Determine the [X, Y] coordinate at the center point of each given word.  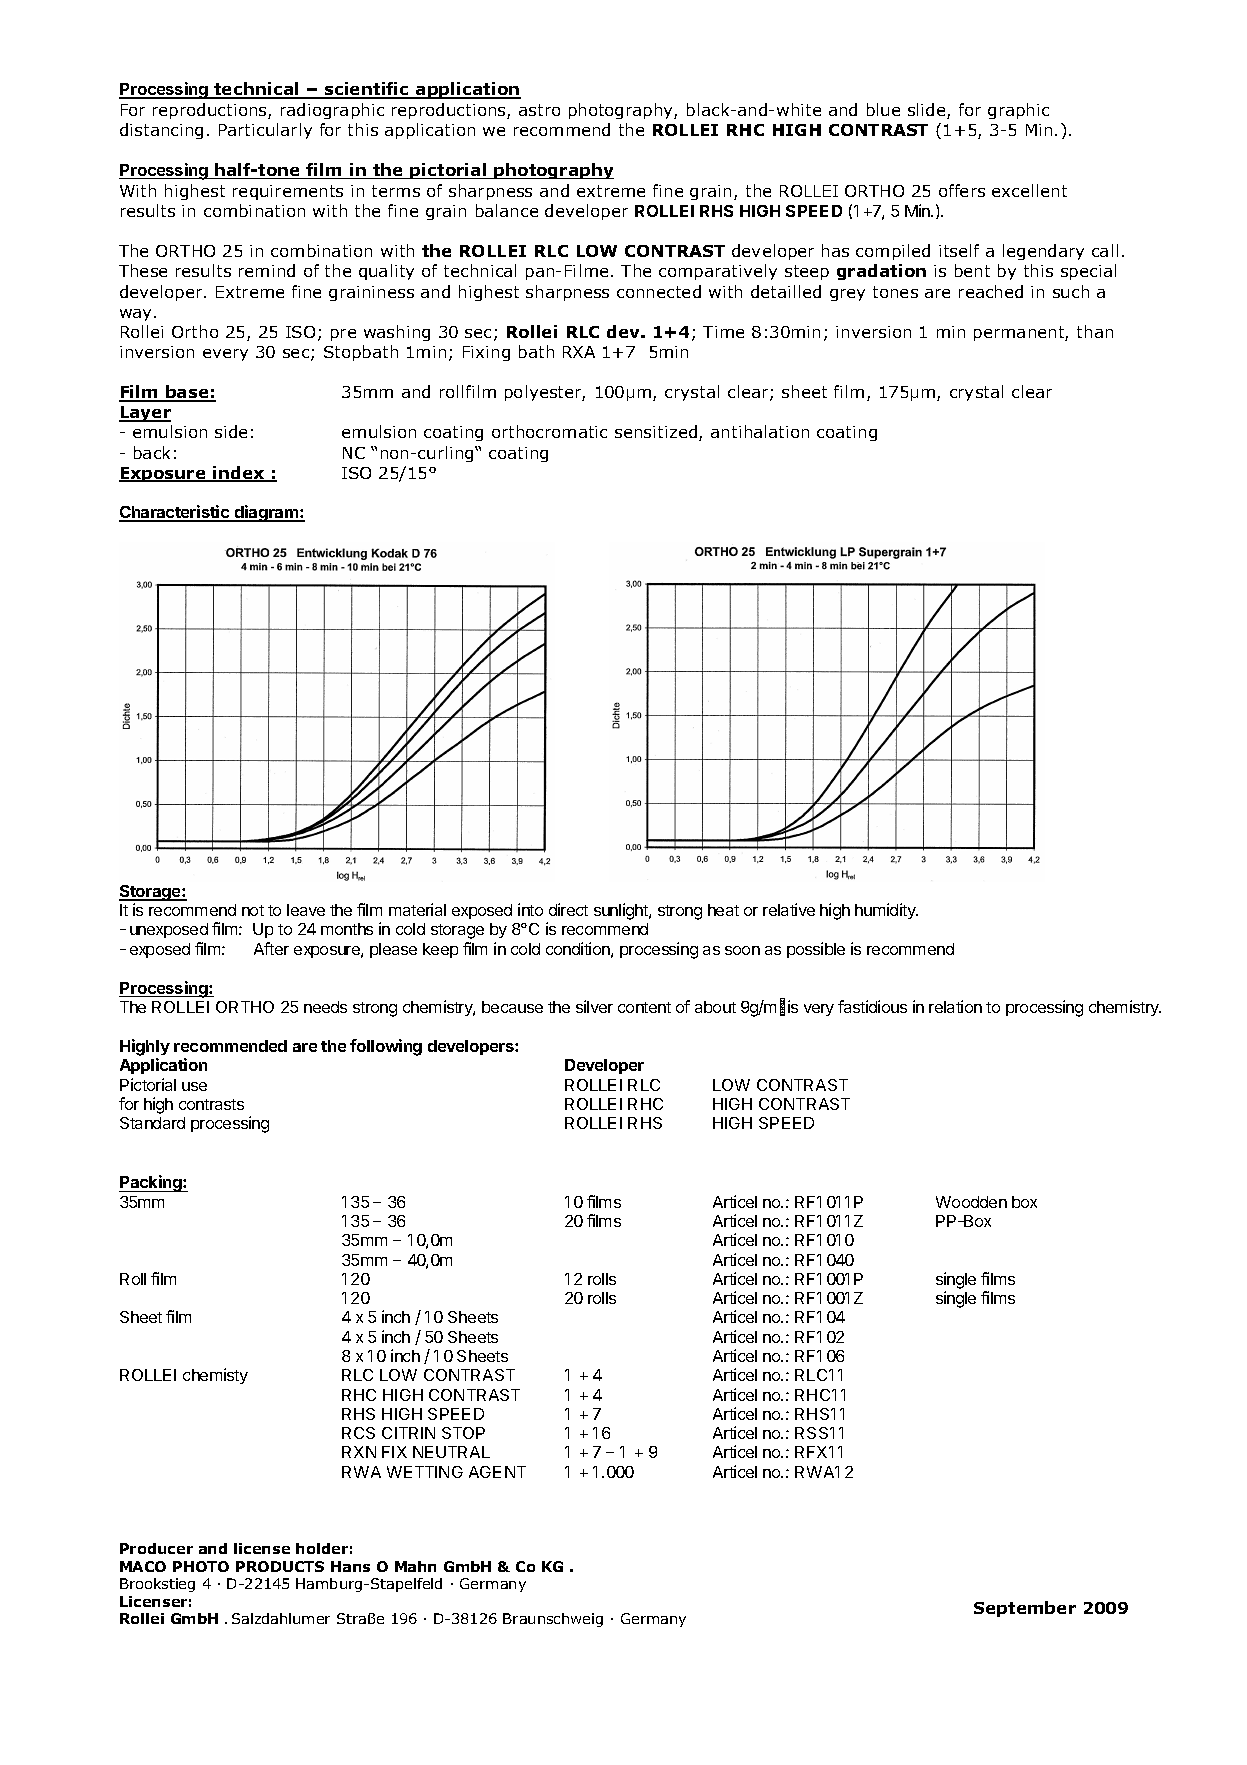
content [644, 1007]
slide [928, 111]
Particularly [265, 131]
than [1095, 331]
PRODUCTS [280, 1566]
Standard [152, 1123]
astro [539, 110]
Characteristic [175, 513]
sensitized [657, 433]
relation [955, 1006]
